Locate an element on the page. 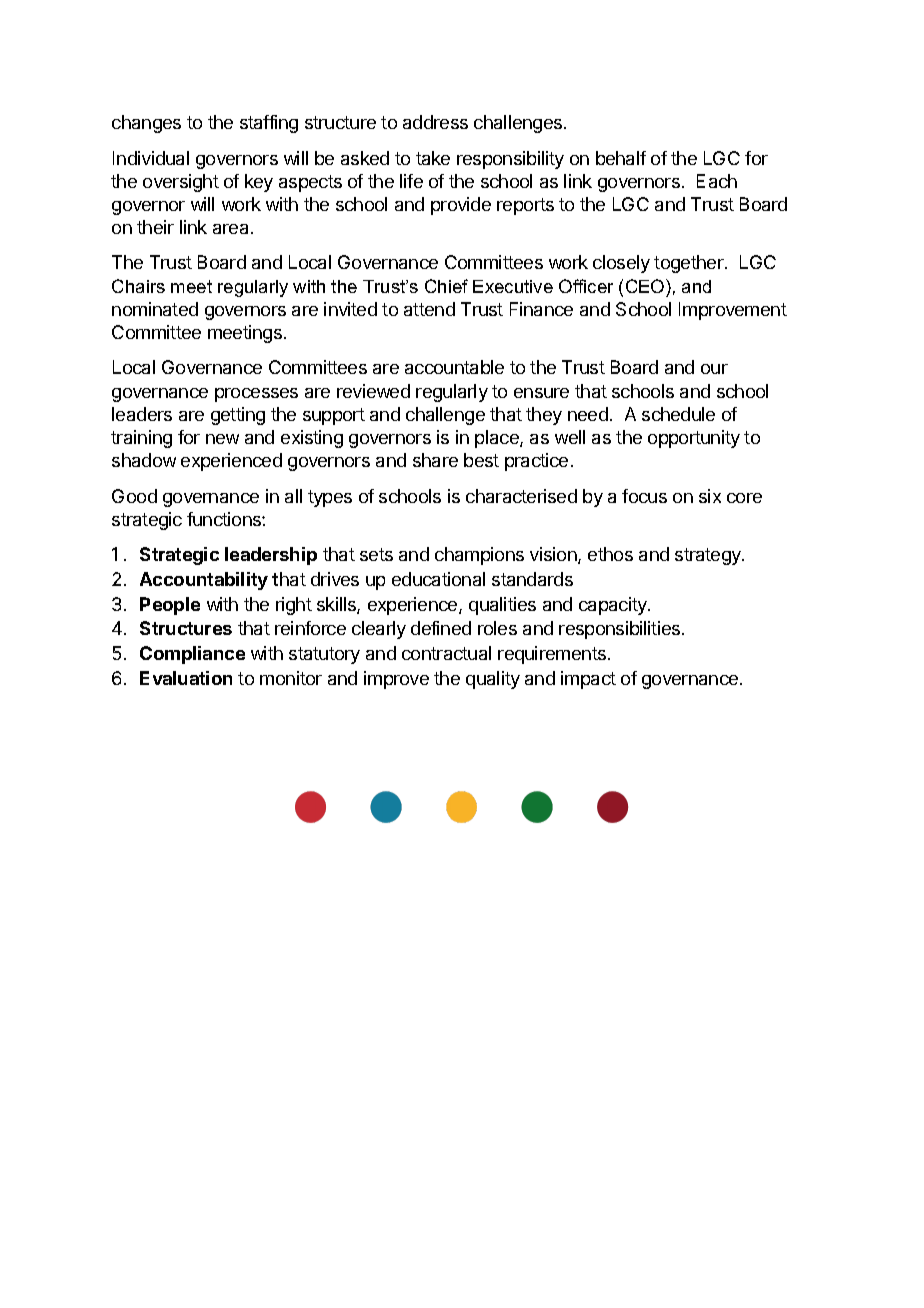 This page has width=924, height=1308. Chief is located at coordinates (446, 286).
